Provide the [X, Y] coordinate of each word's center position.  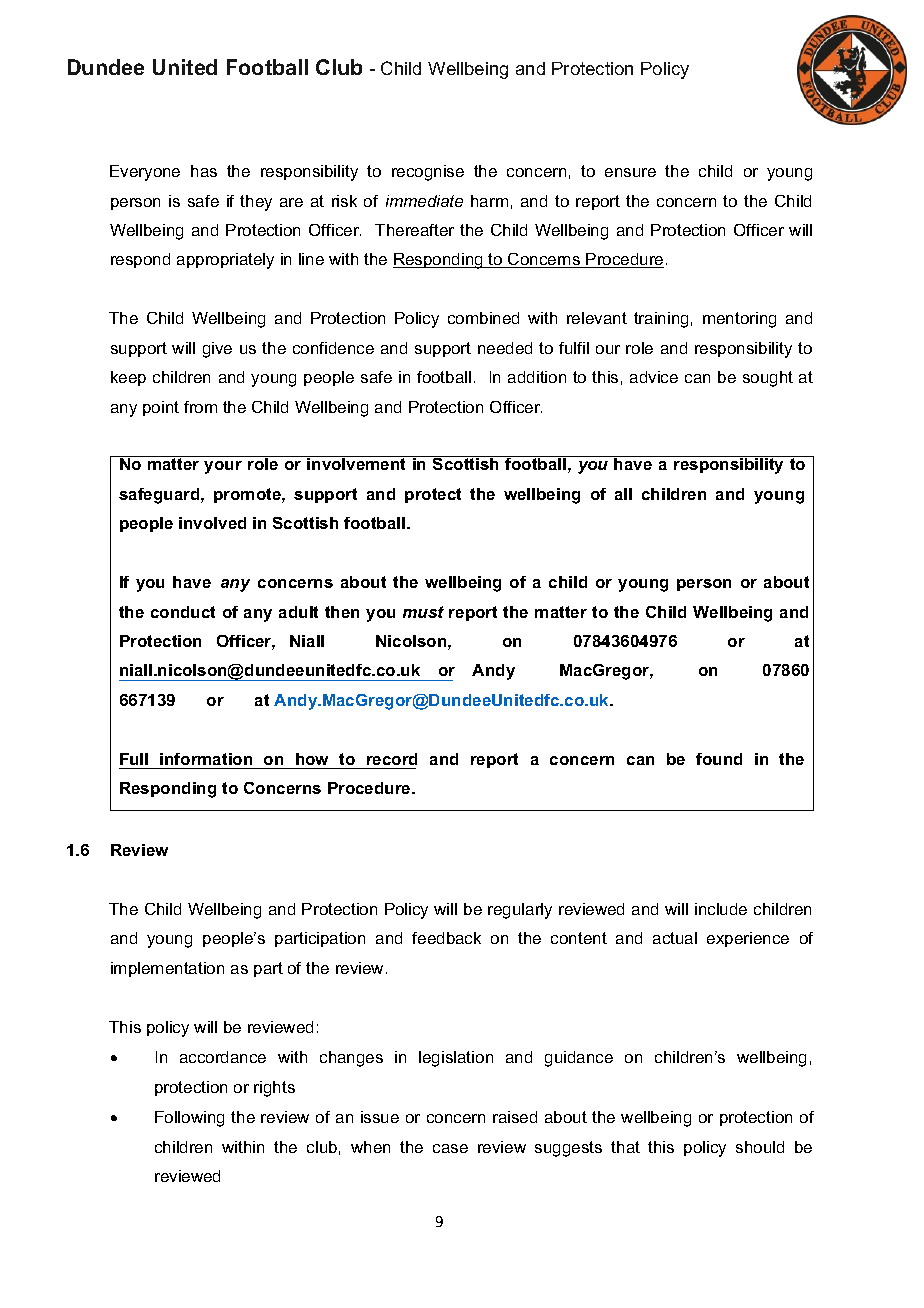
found [719, 759]
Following [189, 1119]
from [200, 407]
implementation [167, 969]
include [721, 909]
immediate [424, 201]
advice [654, 377]
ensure [630, 172]
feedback [446, 938]
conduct [183, 612]
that [625, 1147]
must [423, 612]
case [450, 1148]
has [204, 171]
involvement [357, 463]
